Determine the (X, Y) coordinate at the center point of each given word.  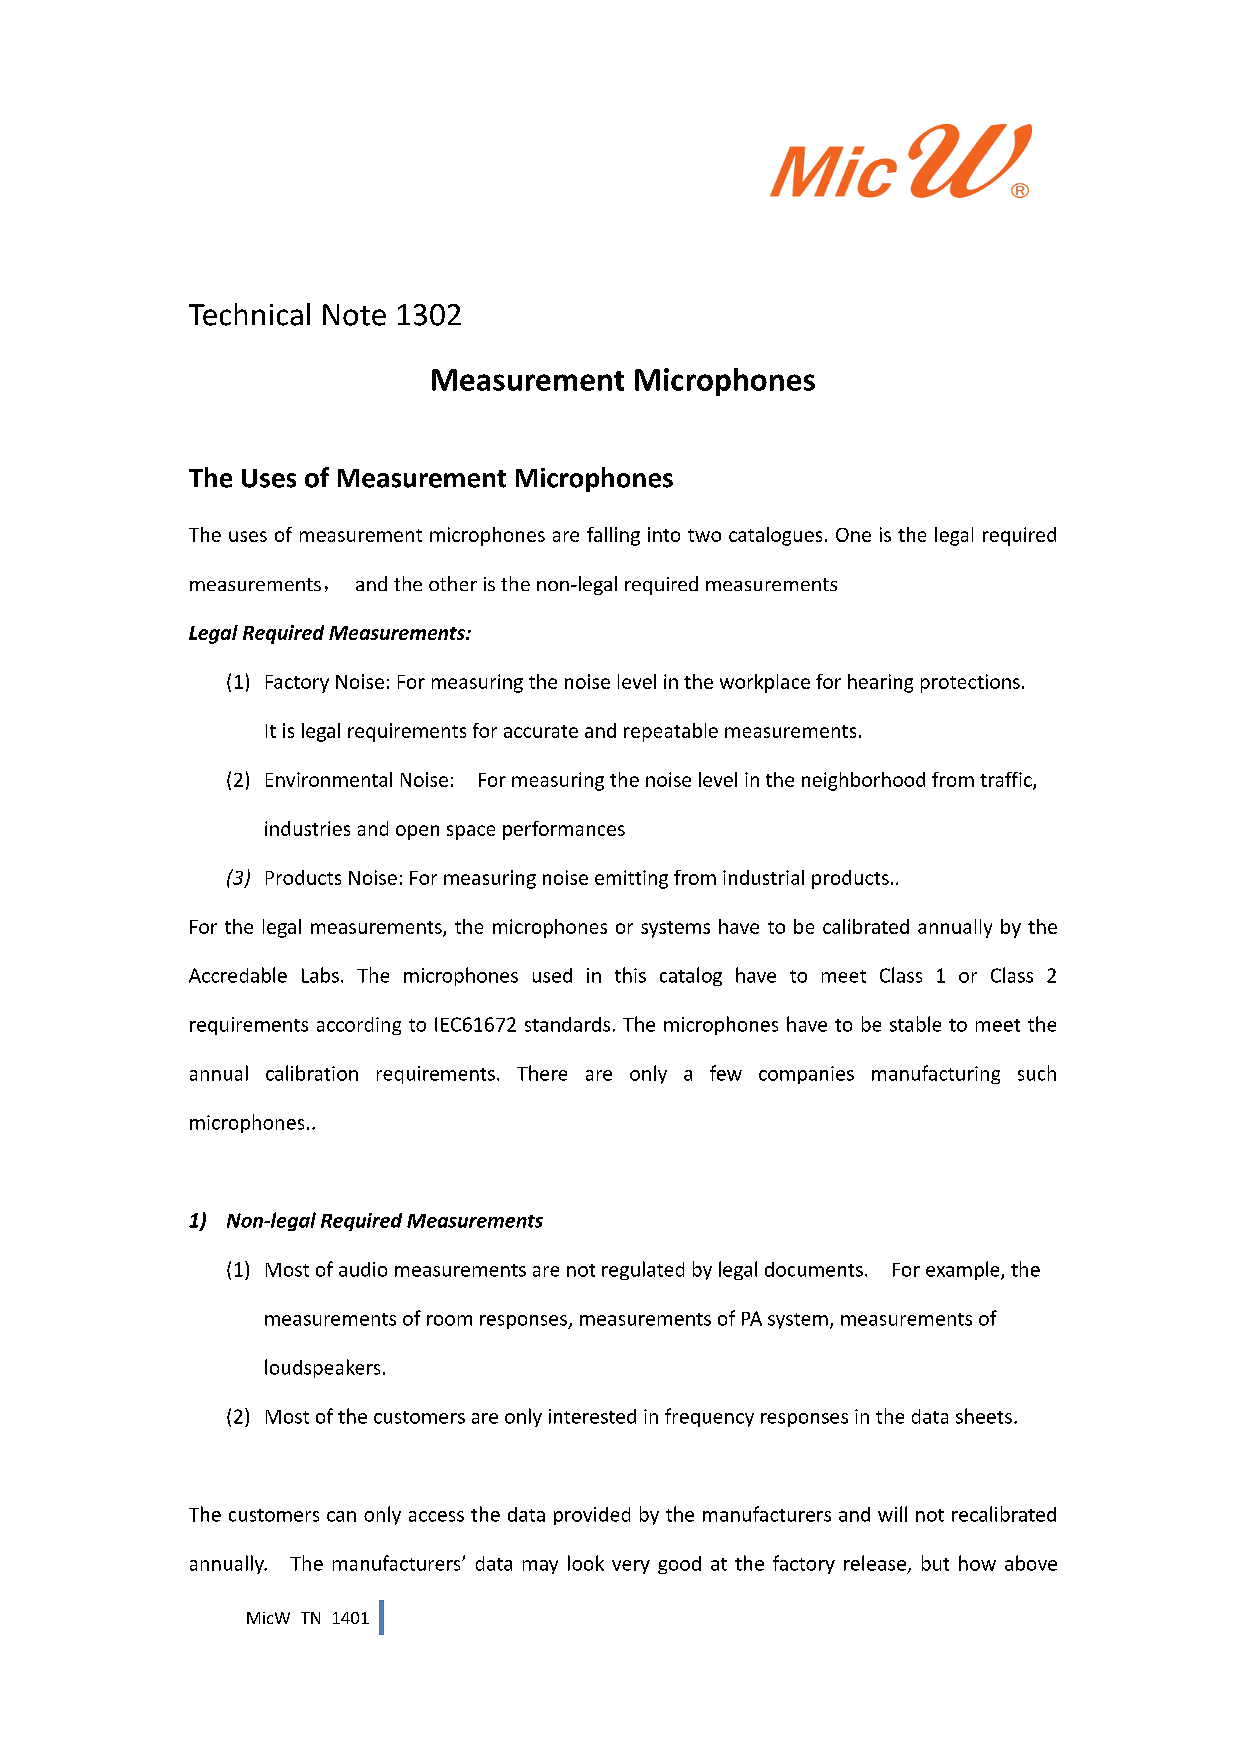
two (704, 535)
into (664, 534)
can (341, 1516)
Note (354, 315)
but (935, 1563)
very (631, 1567)
